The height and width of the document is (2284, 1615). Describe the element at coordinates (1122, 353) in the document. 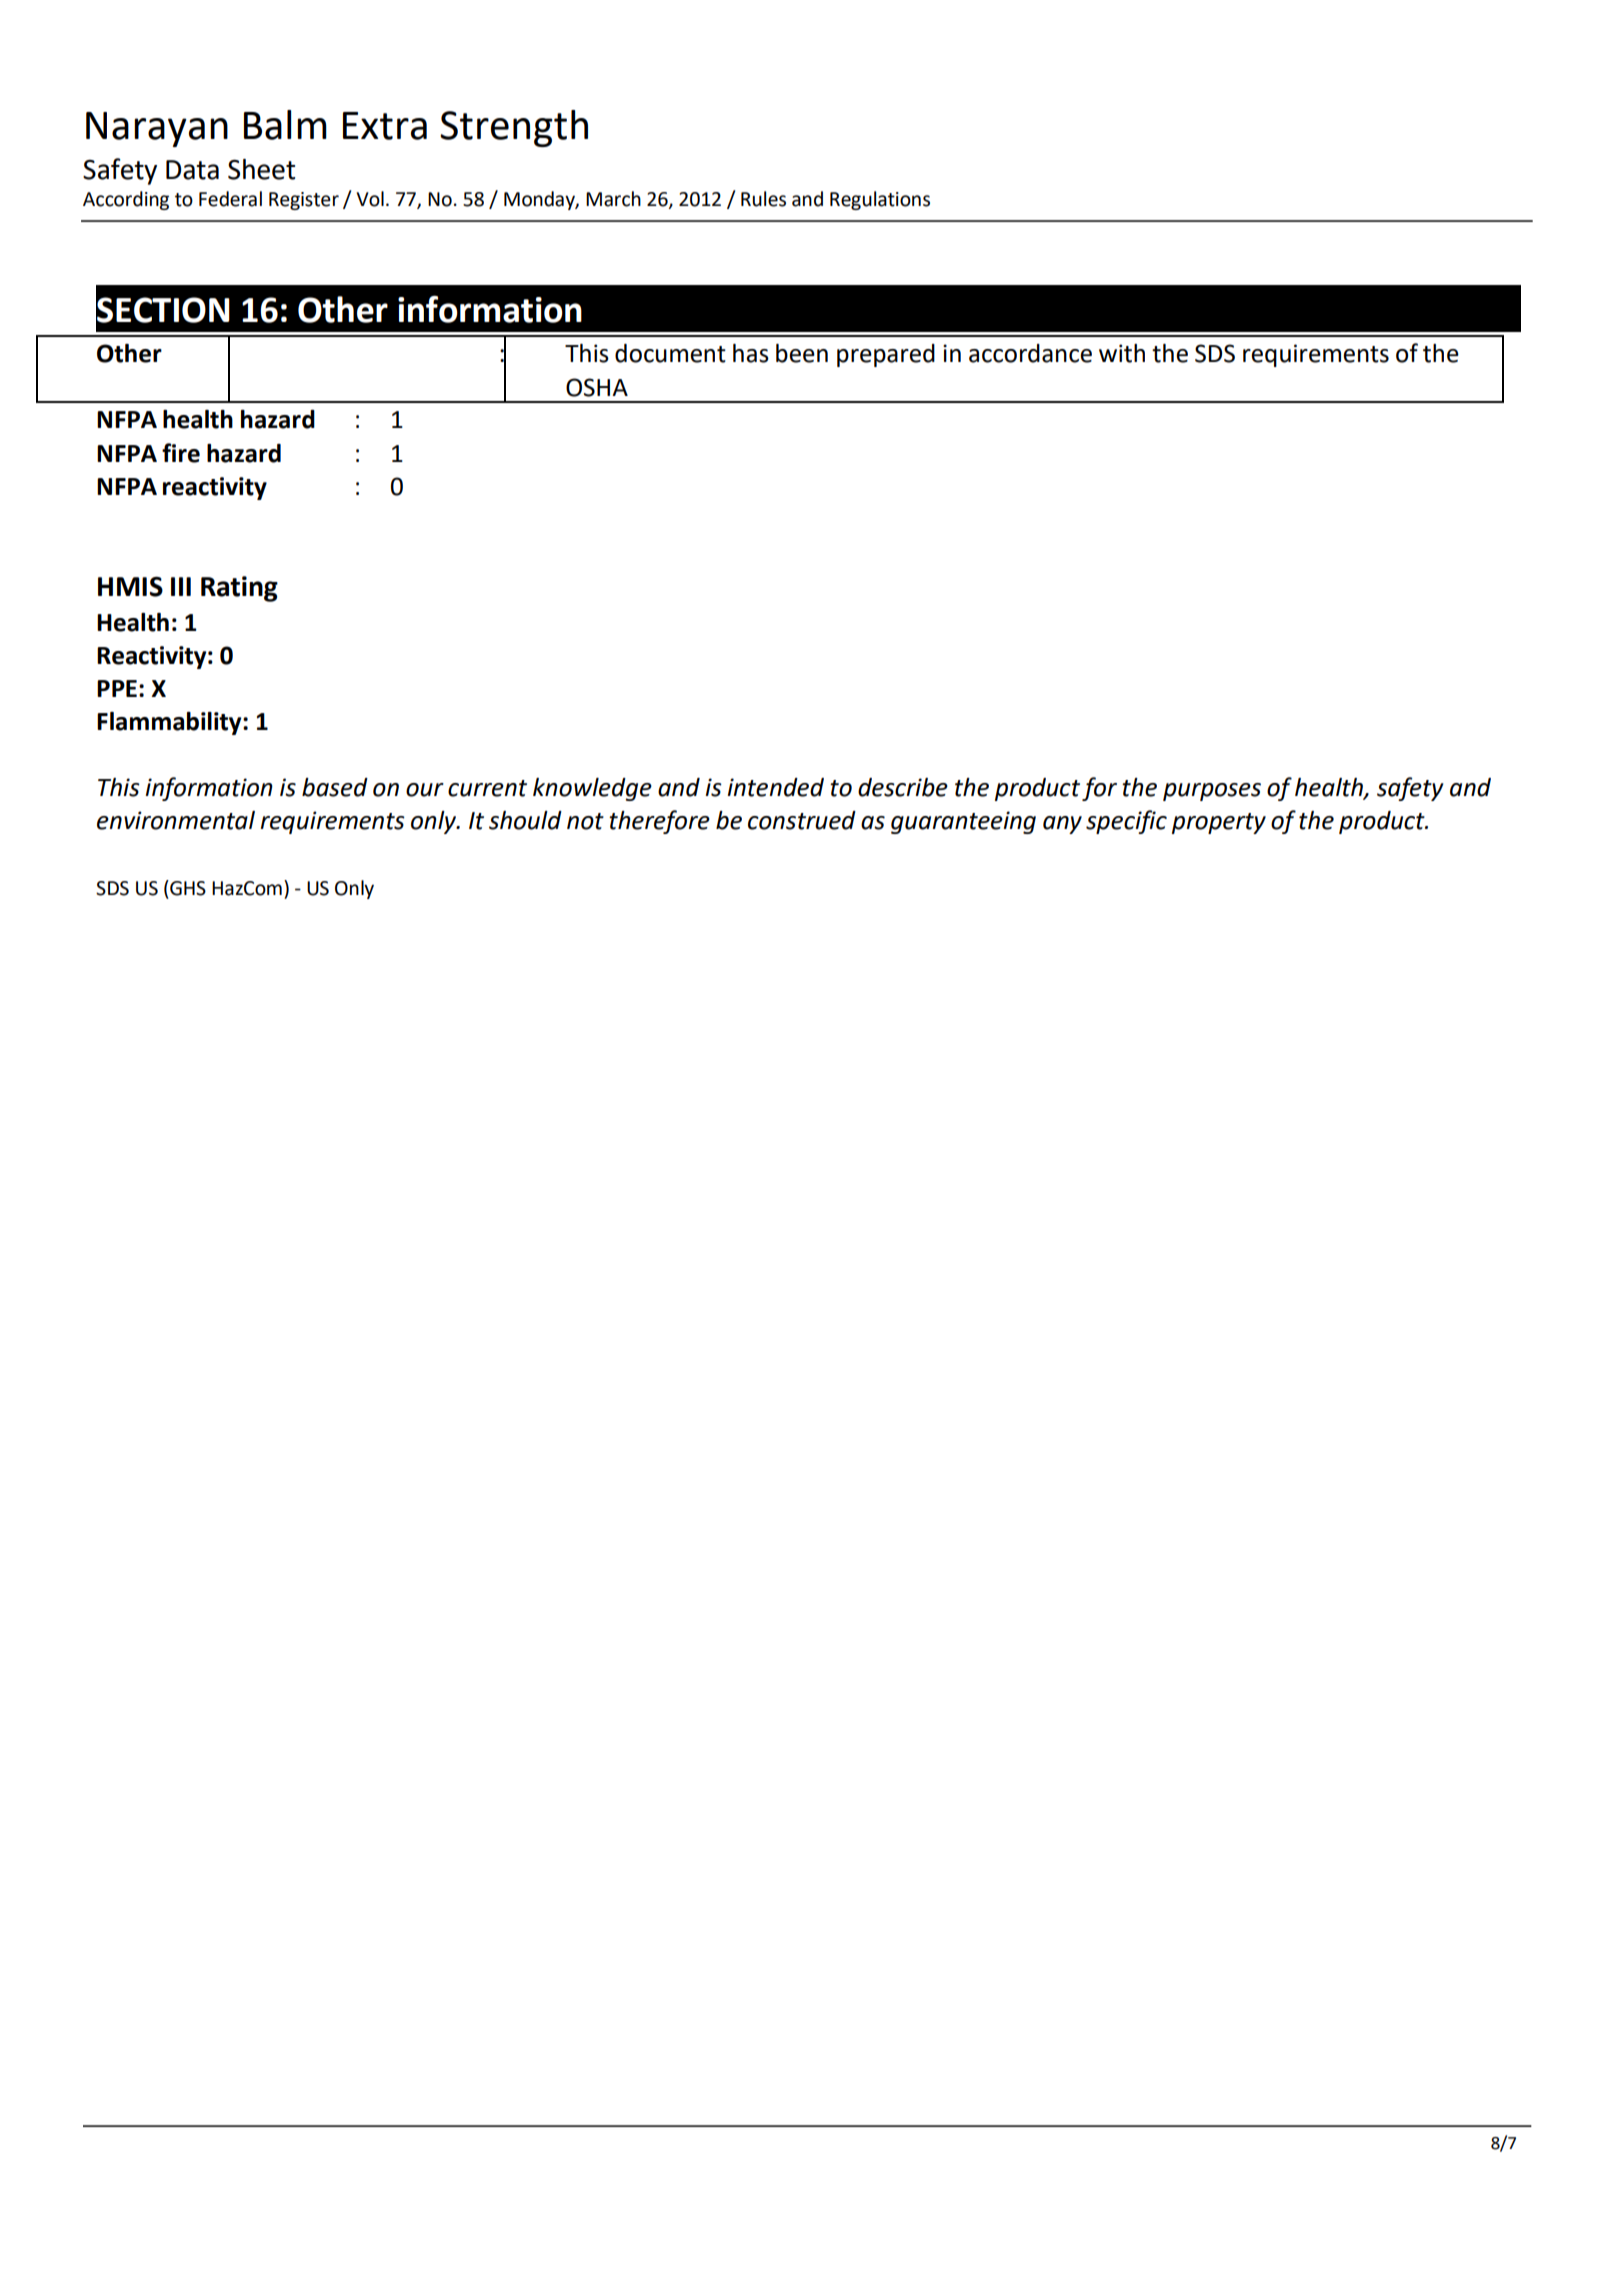

I see `with` at that location.
